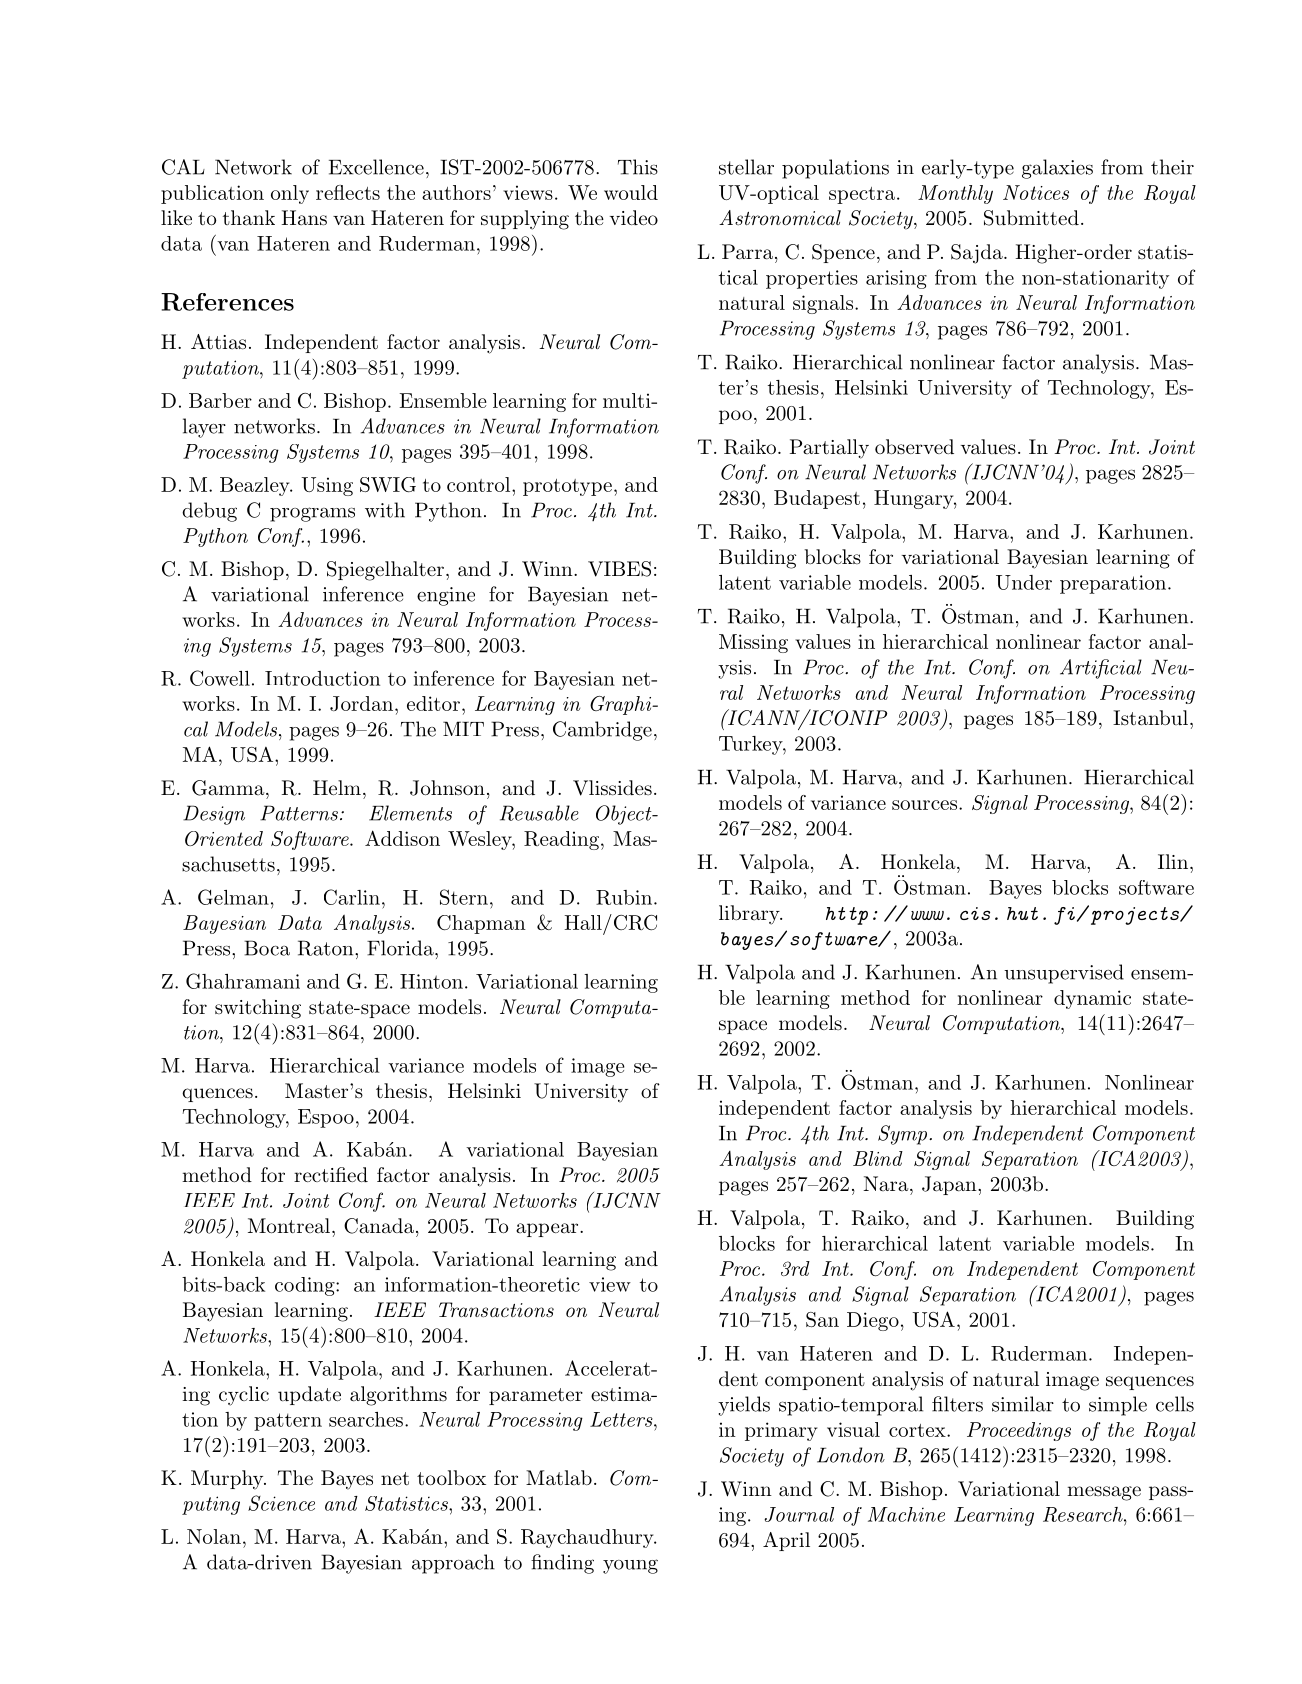 The height and width of the image is (1684, 1302). I want to click on Hans, so click(304, 218).
